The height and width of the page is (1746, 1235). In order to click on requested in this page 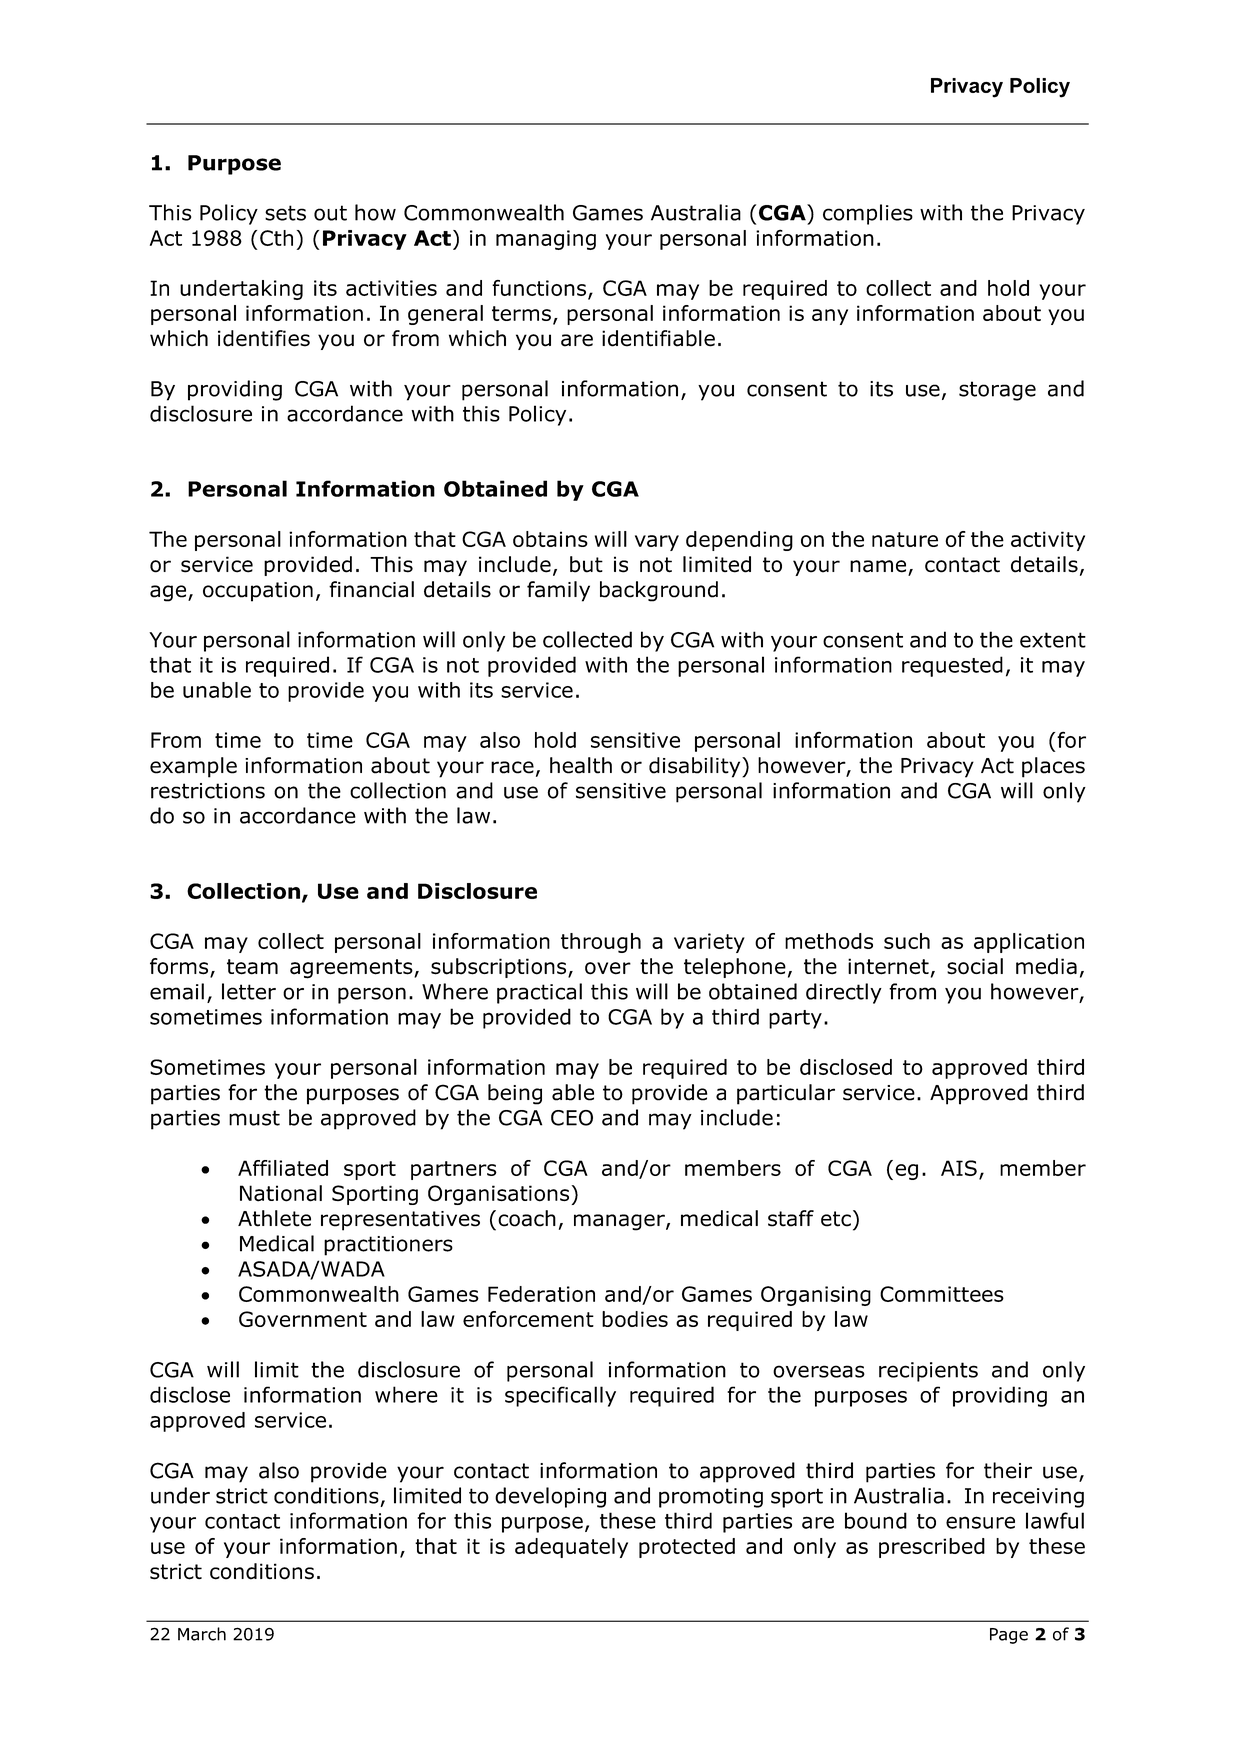, I will do `click(952, 666)`.
